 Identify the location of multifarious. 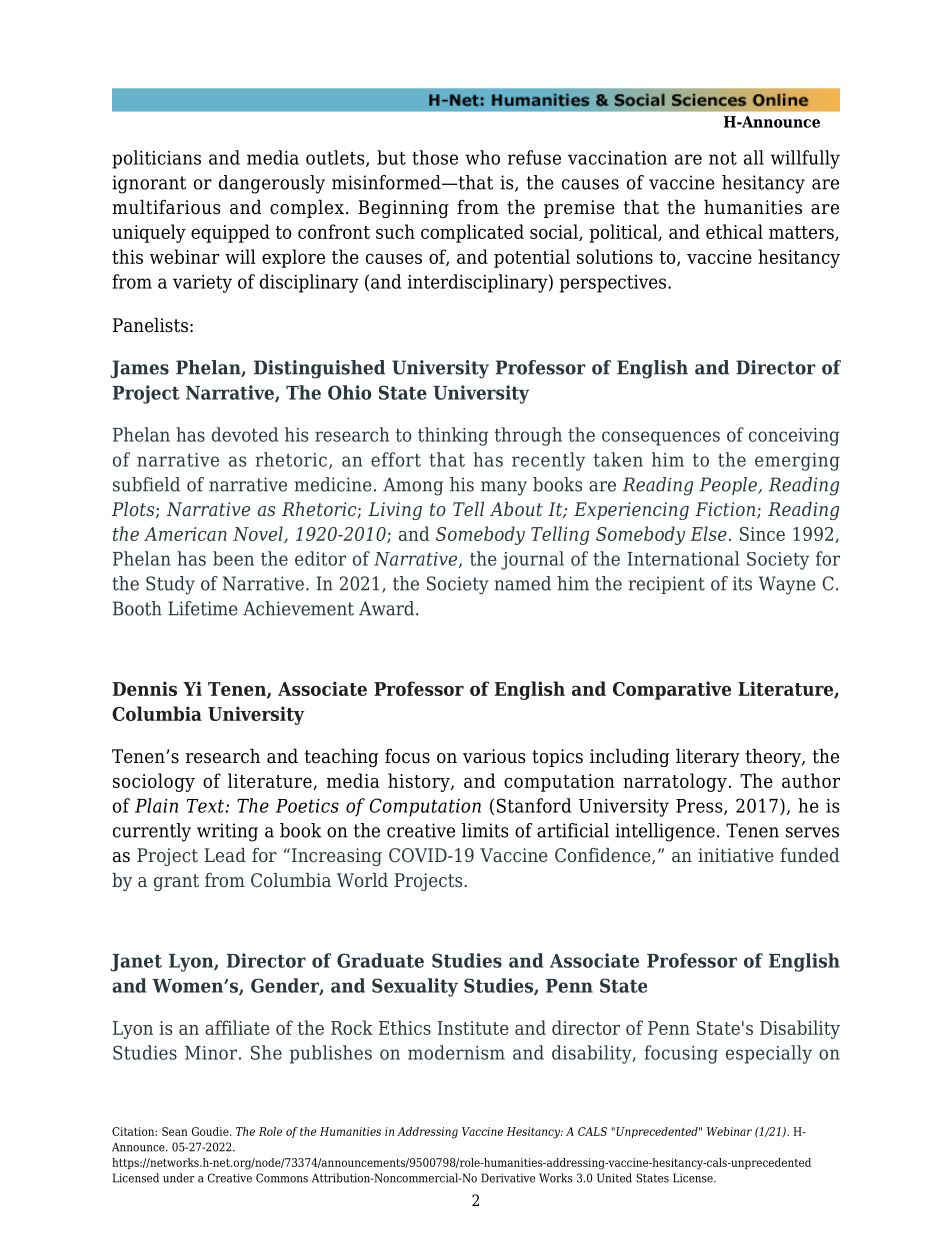
(166, 207).
